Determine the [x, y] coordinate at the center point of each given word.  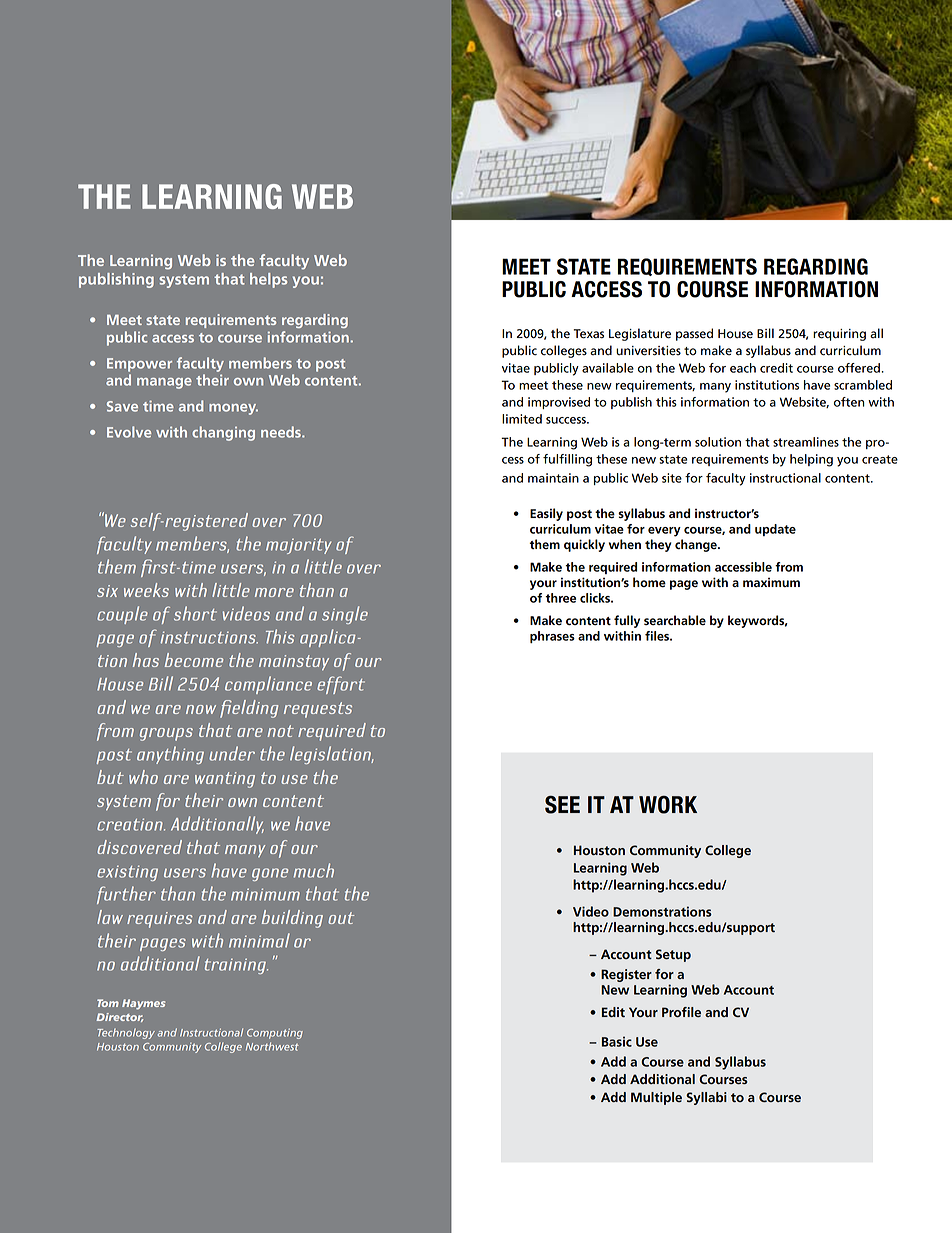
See [562, 805]
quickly [584, 545]
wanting [225, 780]
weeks [146, 590]
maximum [771, 582]
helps [268, 280]
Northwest [272, 1046]
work [668, 805]
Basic [617, 1041]
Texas [589, 334]
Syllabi [706, 1098]
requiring [839, 335]
